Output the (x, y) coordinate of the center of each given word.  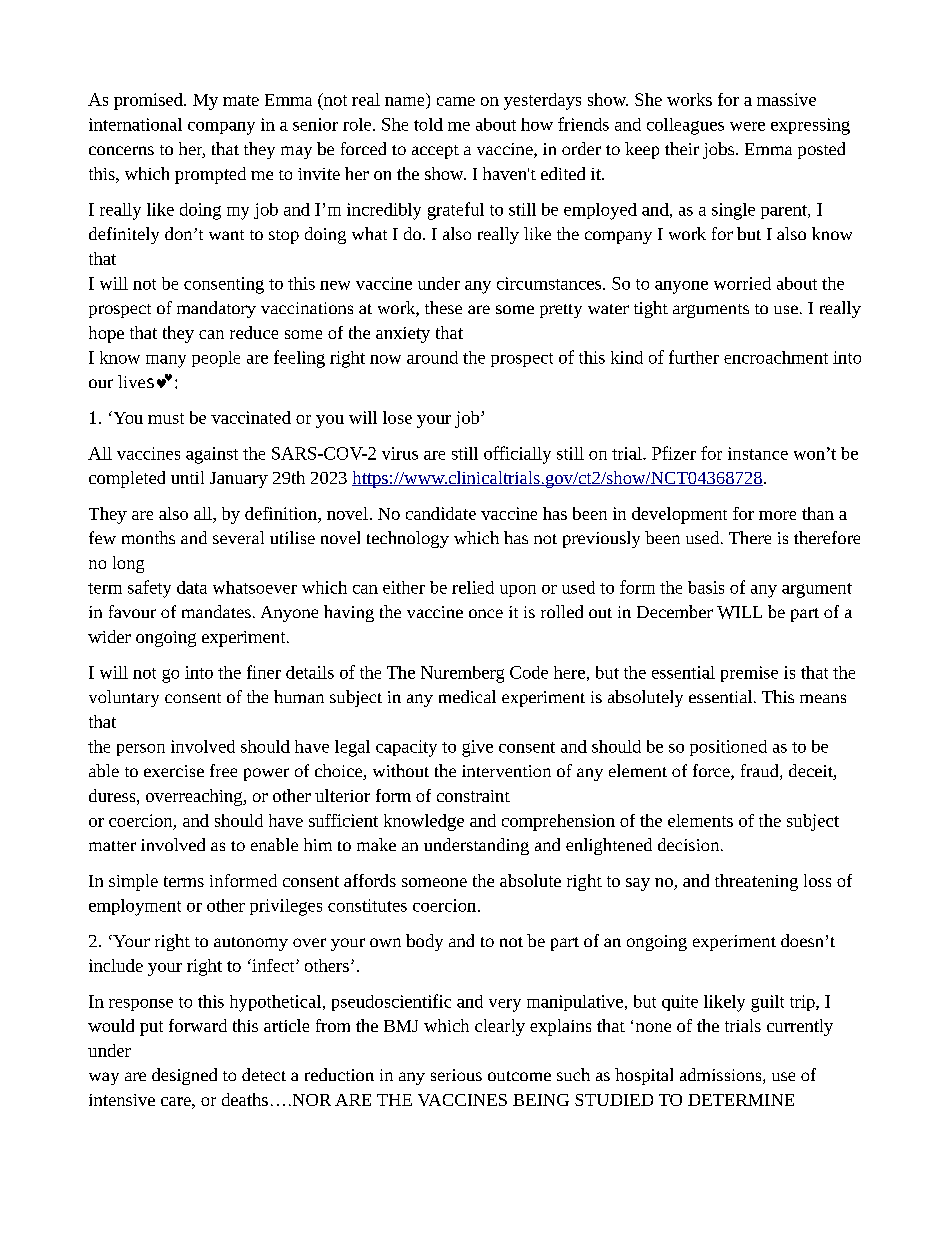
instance (758, 453)
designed (184, 1076)
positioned (728, 748)
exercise (174, 771)
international (135, 124)
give (477, 748)
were (747, 126)
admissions (722, 1076)
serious (456, 1075)
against (212, 455)
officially (517, 455)
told (428, 124)
